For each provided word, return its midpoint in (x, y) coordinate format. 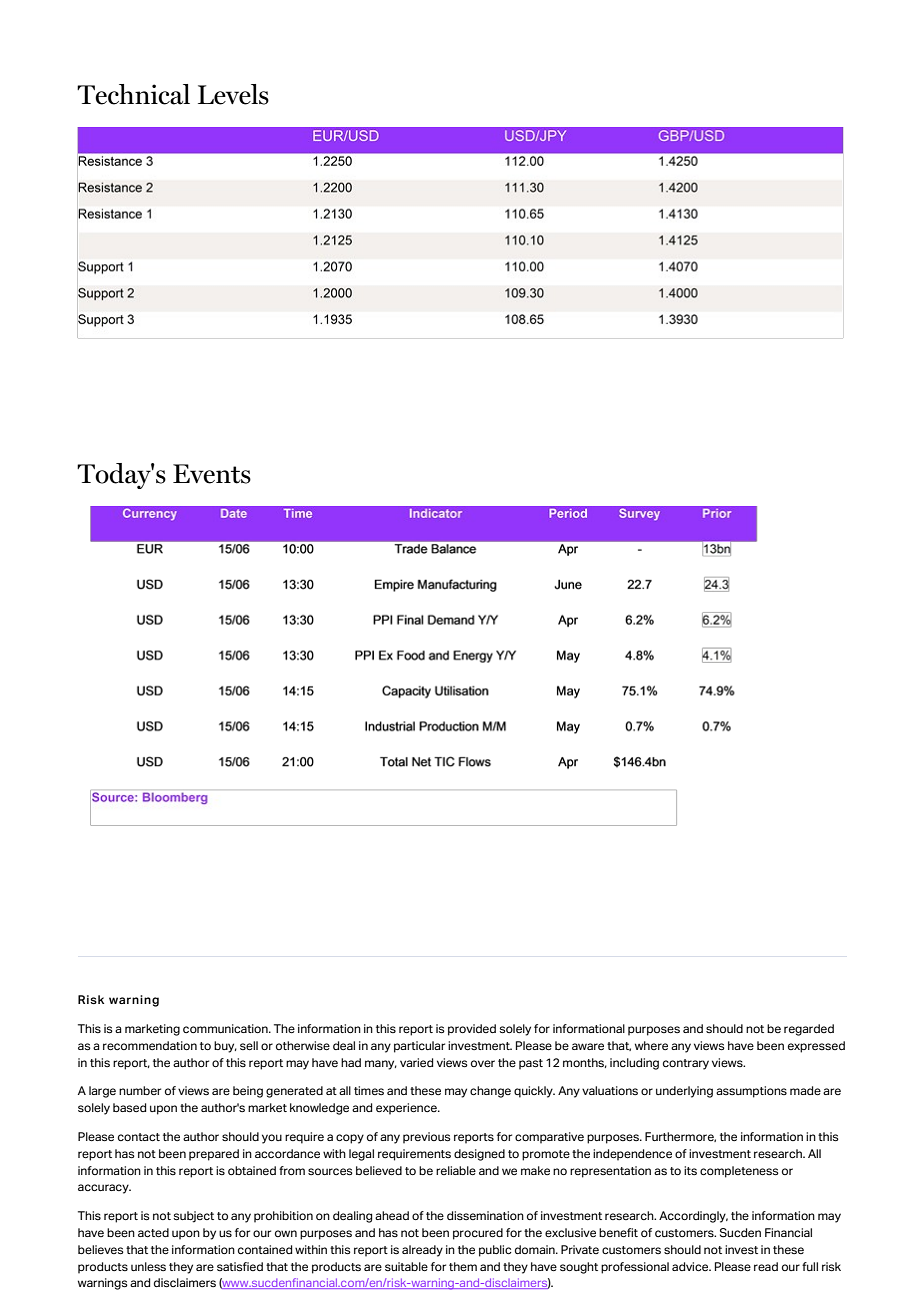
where (651, 1045)
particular (419, 1047)
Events (212, 474)
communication (226, 1028)
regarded (809, 1030)
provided (472, 1030)
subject (194, 1217)
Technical (133, 94)
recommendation (150, 1045)
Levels (233, 94)
